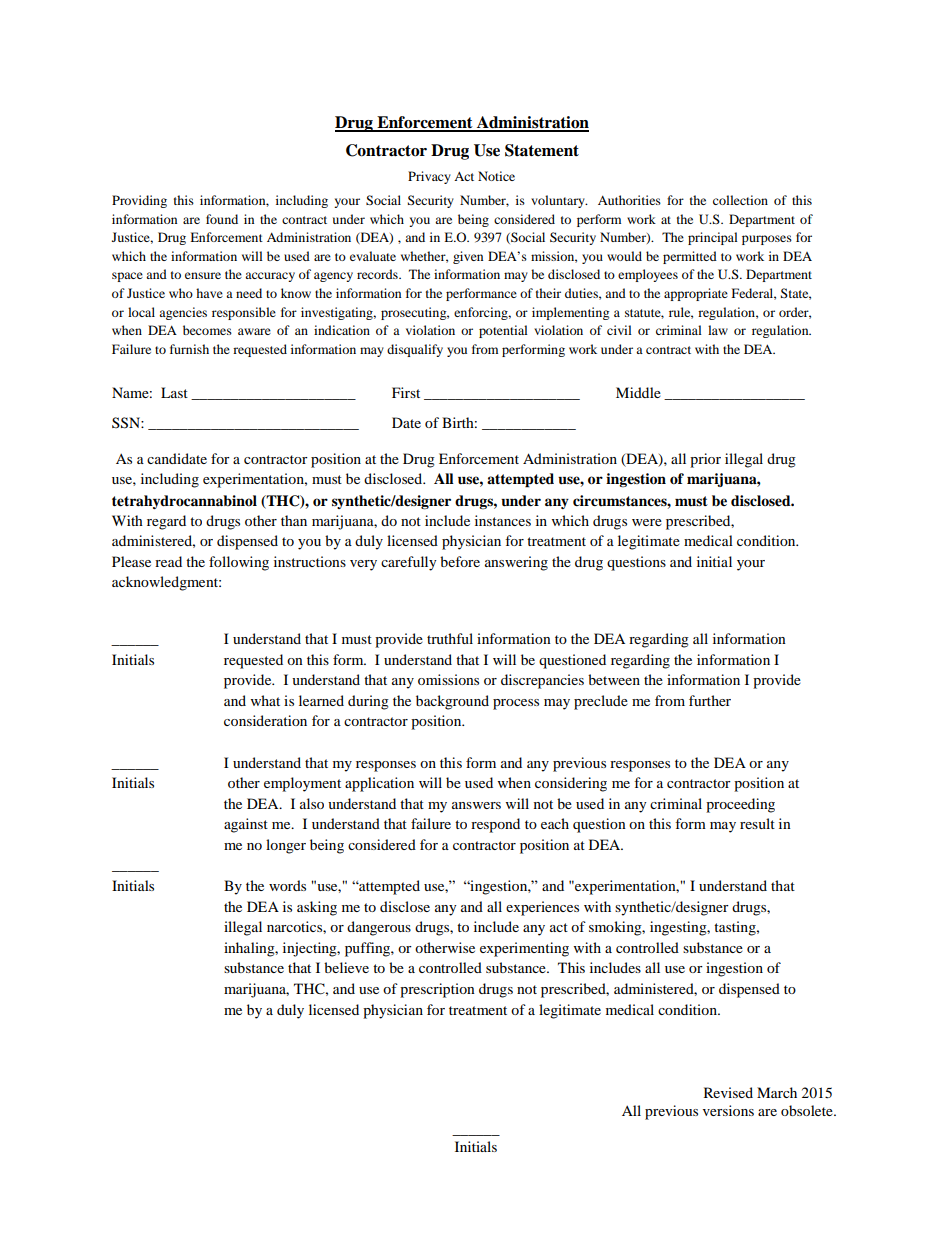  What do you see at coordinates (496, 176) in the screenshot?
I see `Notice` at bounding box center [496, 176].
